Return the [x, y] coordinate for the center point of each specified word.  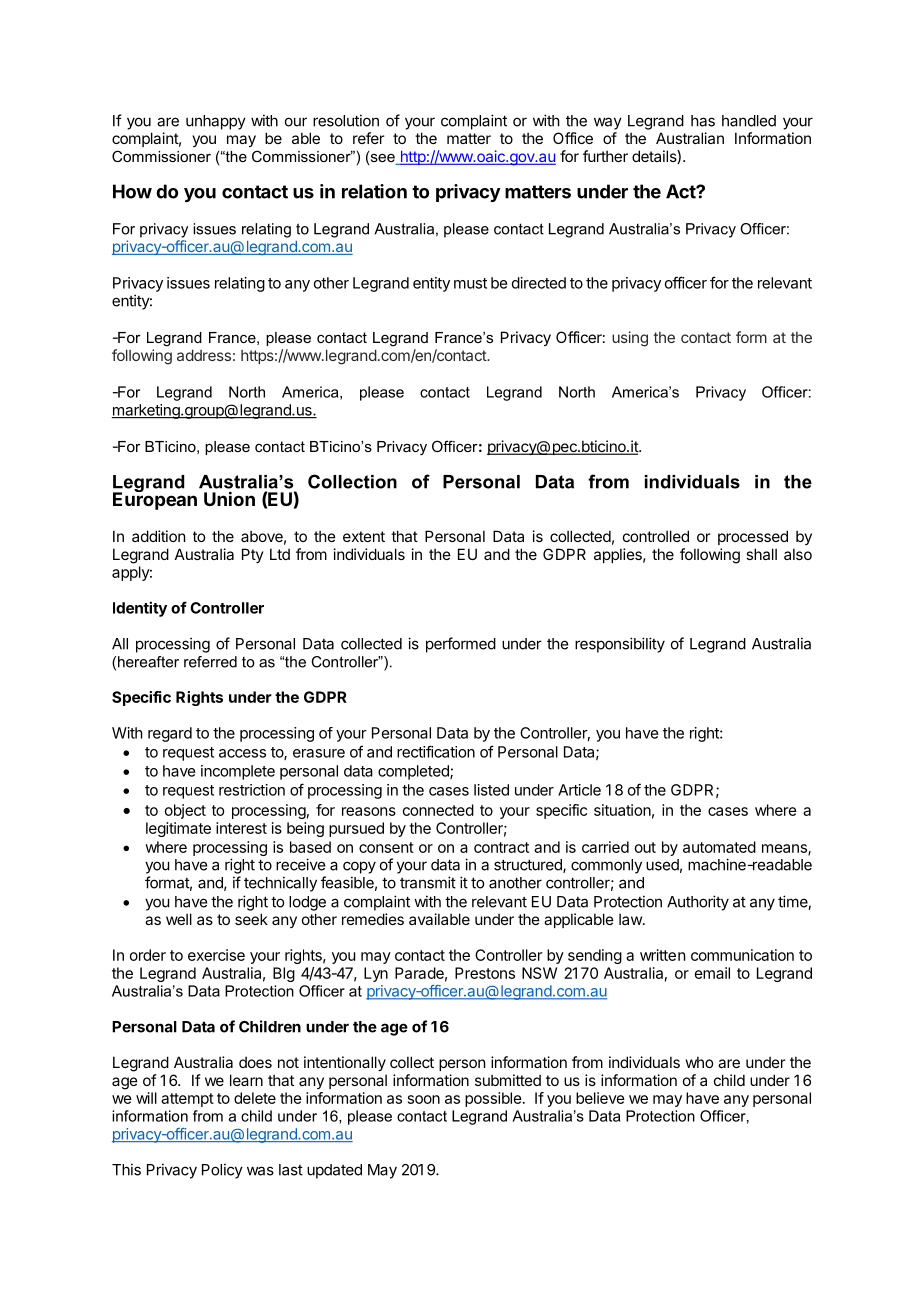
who [699, 1062]
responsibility [620, 645]
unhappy [216, 122]
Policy [222, 1171]
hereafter [148, 662]
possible [493, 1099]
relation [374, 191]
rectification [436, 751]
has [703, 121]
